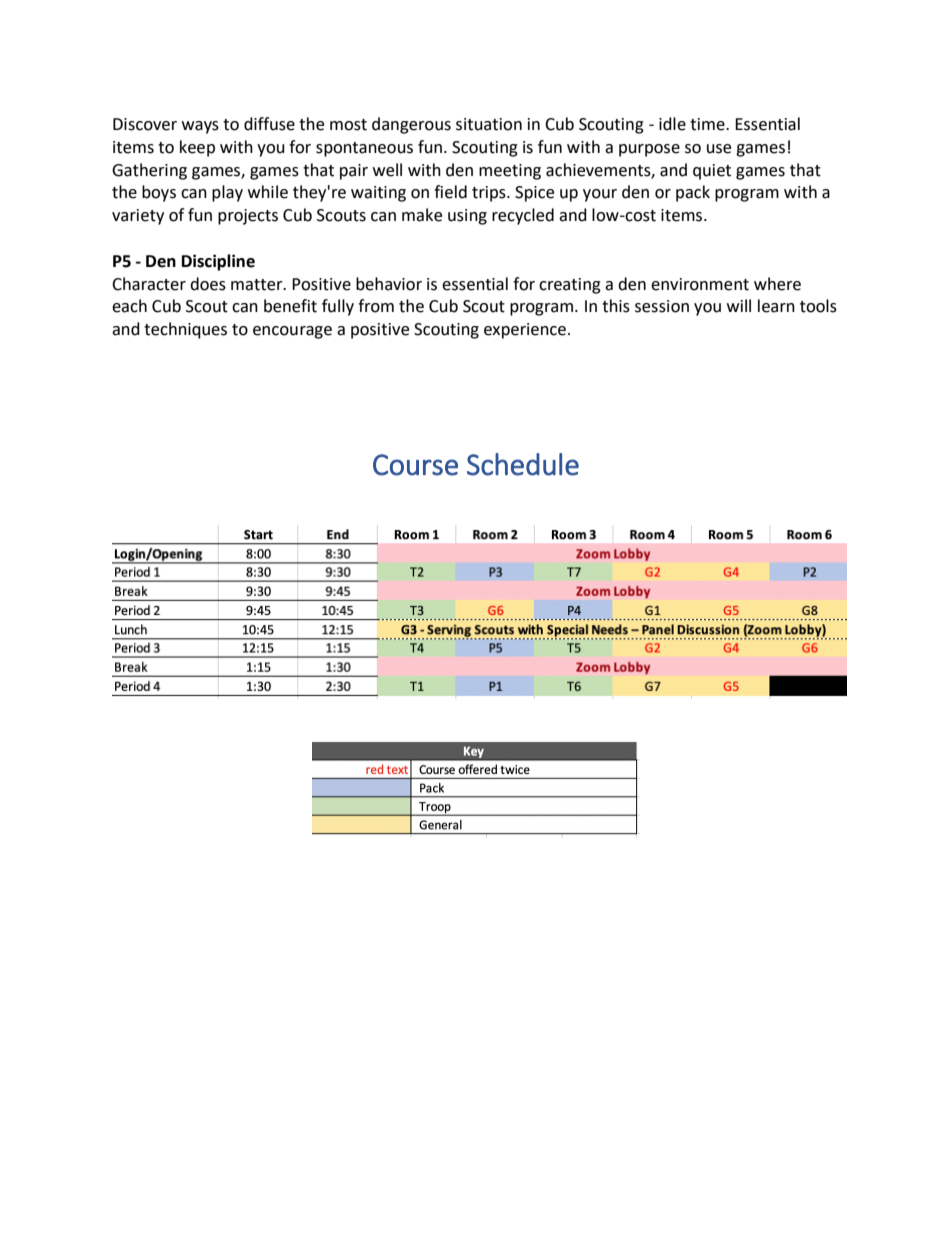 The image size is (952, 1233). I want to click on Discipline, so click(218, 262).
